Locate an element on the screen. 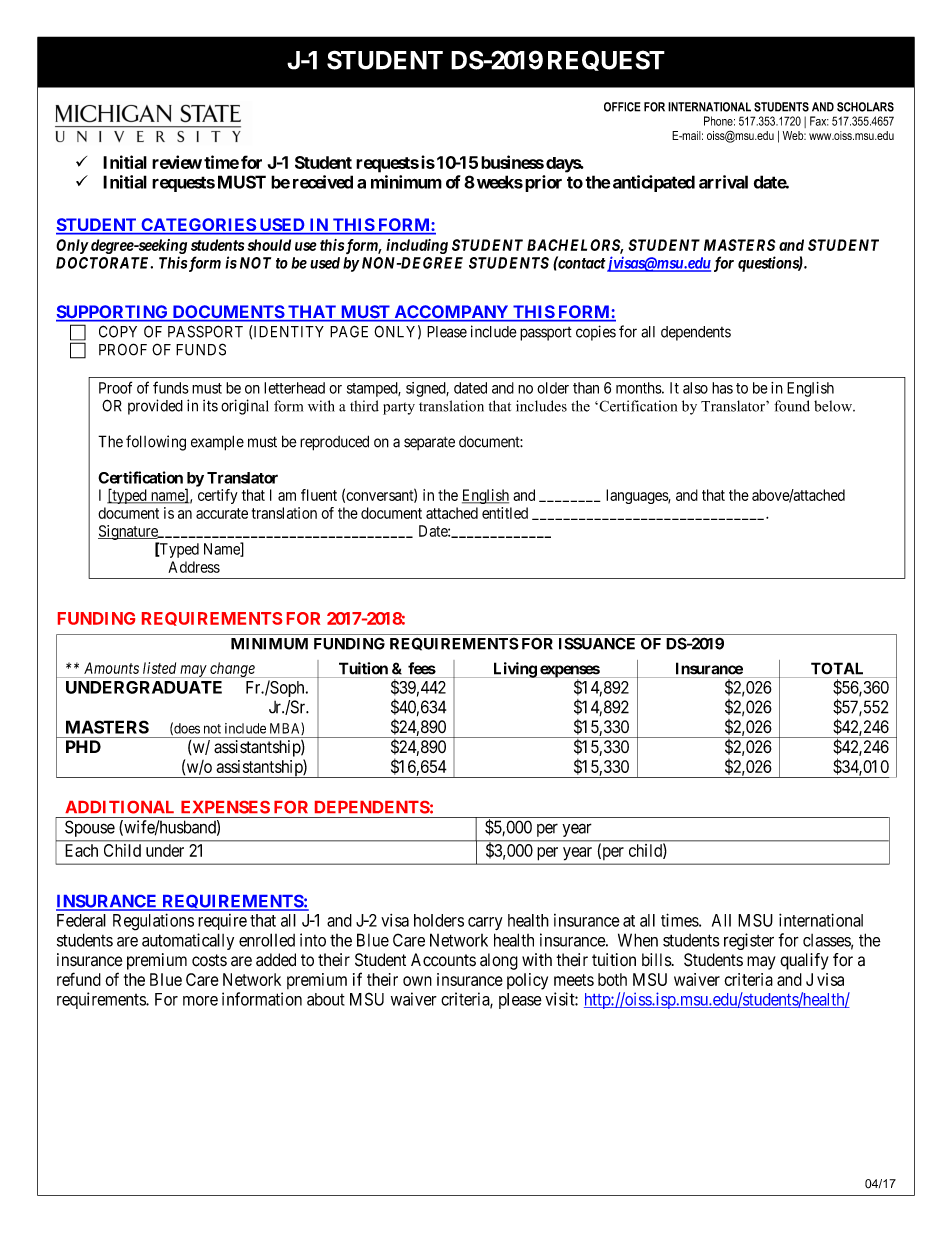  Address is located at coordinates (194, 567).
